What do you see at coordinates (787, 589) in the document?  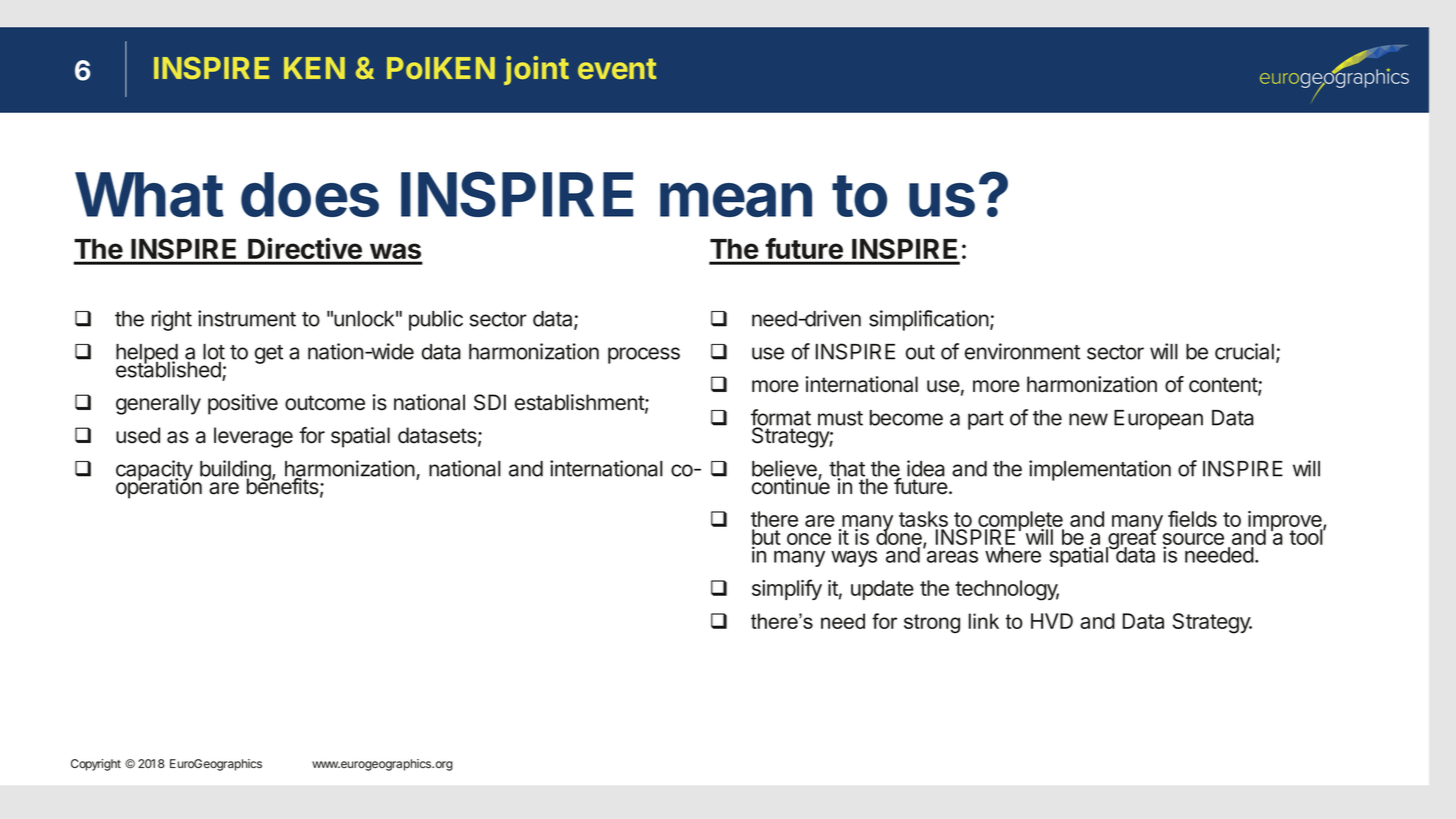 I see `simplify` at bounding box center [787, 589].
